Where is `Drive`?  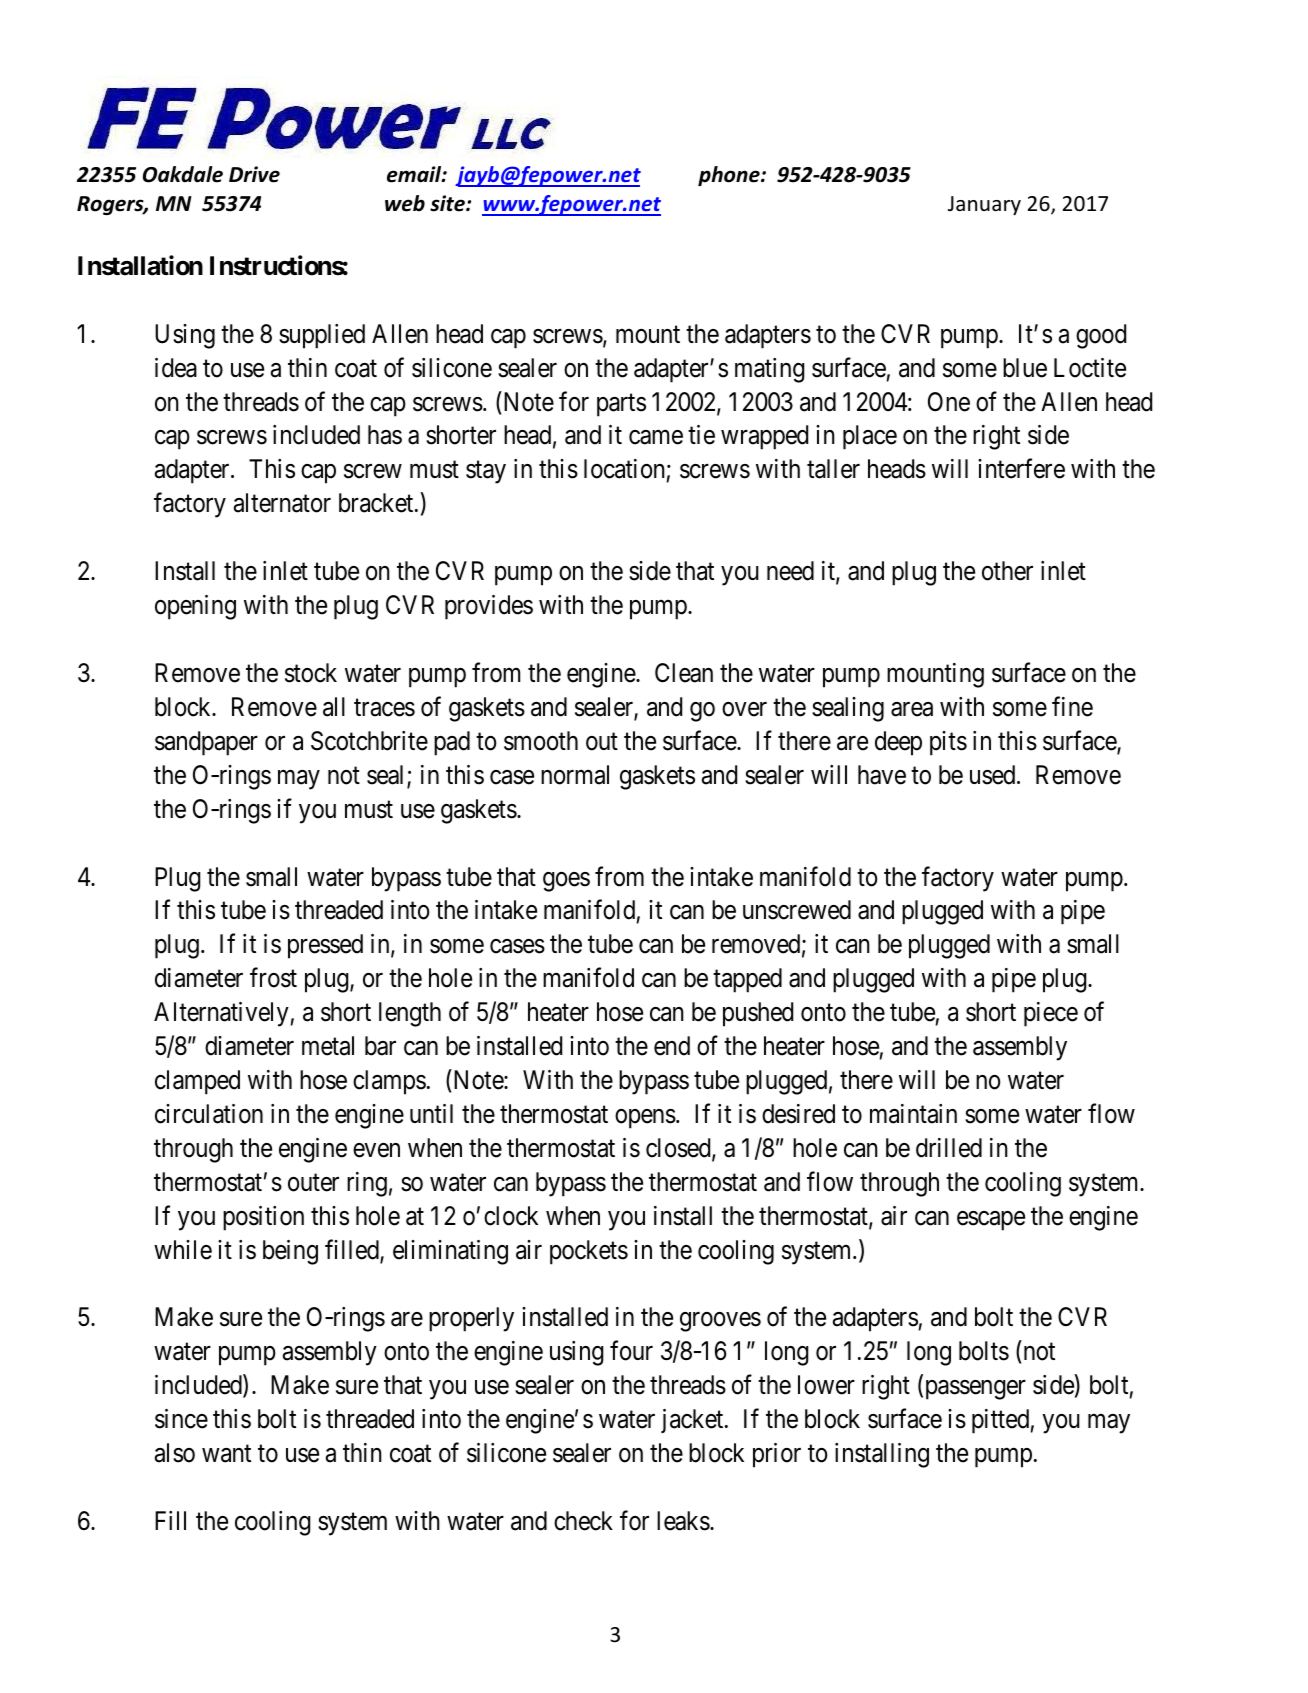
Drive is located at coordinates (254, 174).
